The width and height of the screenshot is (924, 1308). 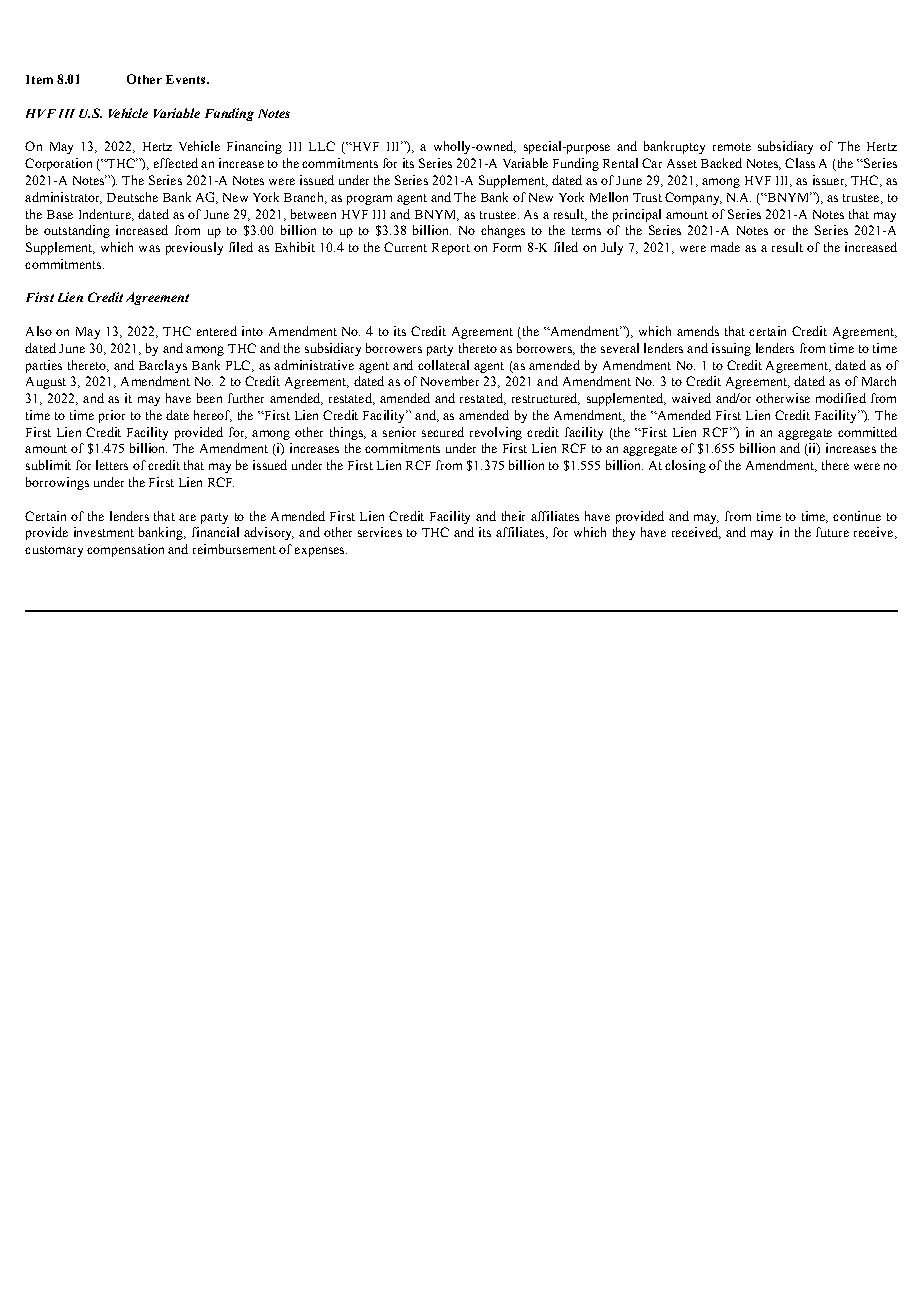 I want to click on Events, so click(x=187, y=79).
